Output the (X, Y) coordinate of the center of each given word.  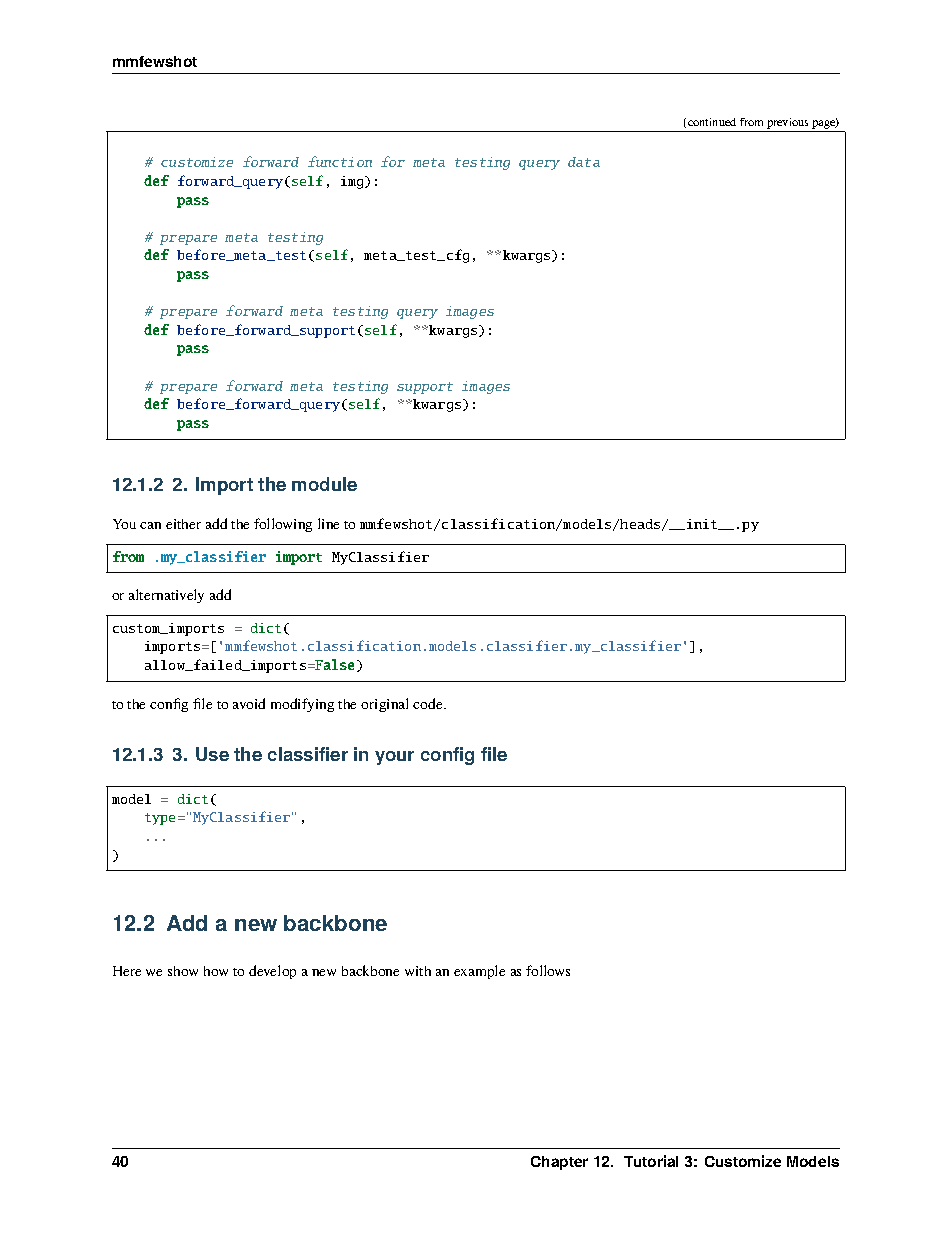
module (324, 484)
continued (712, 122)
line (328, 523)
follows (548, 970)
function (340, 161)
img (353, 182)
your (394, 758)
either (183, 524)
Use (212, 754)
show (183, 971)
